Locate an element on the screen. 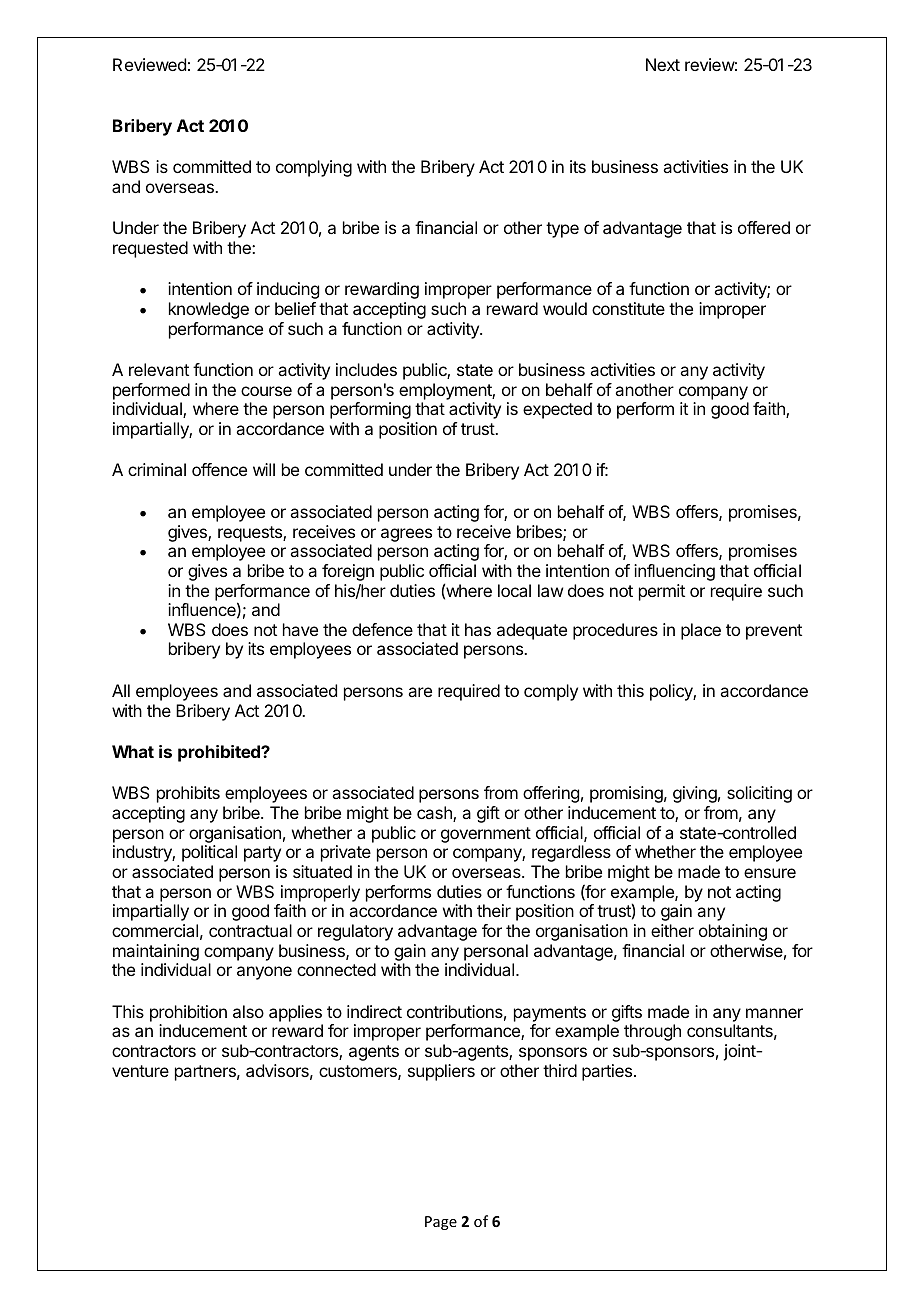  type is located at coordinates (562, 230).
